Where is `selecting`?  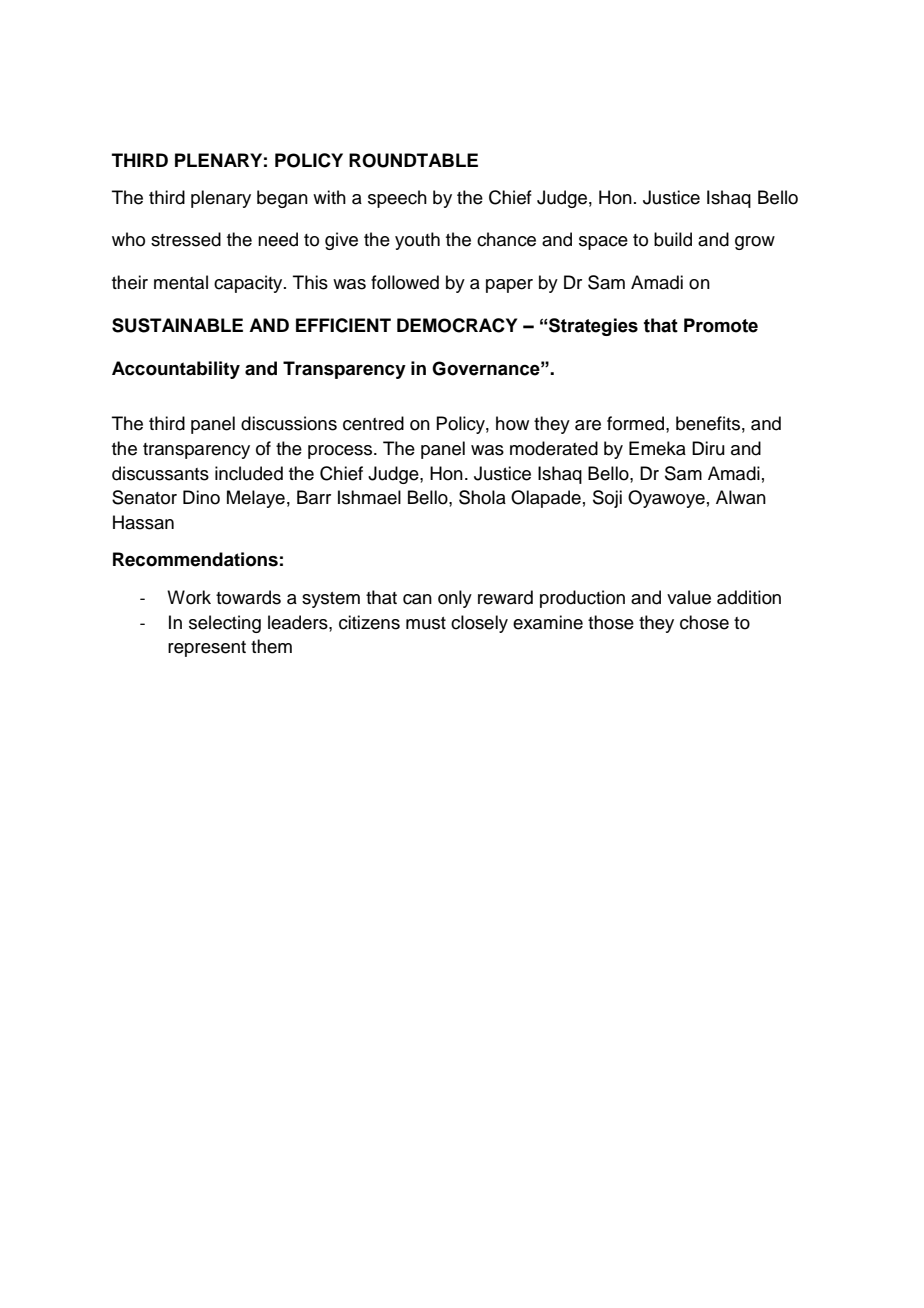 selecting is located at coordinates (225, 624).
